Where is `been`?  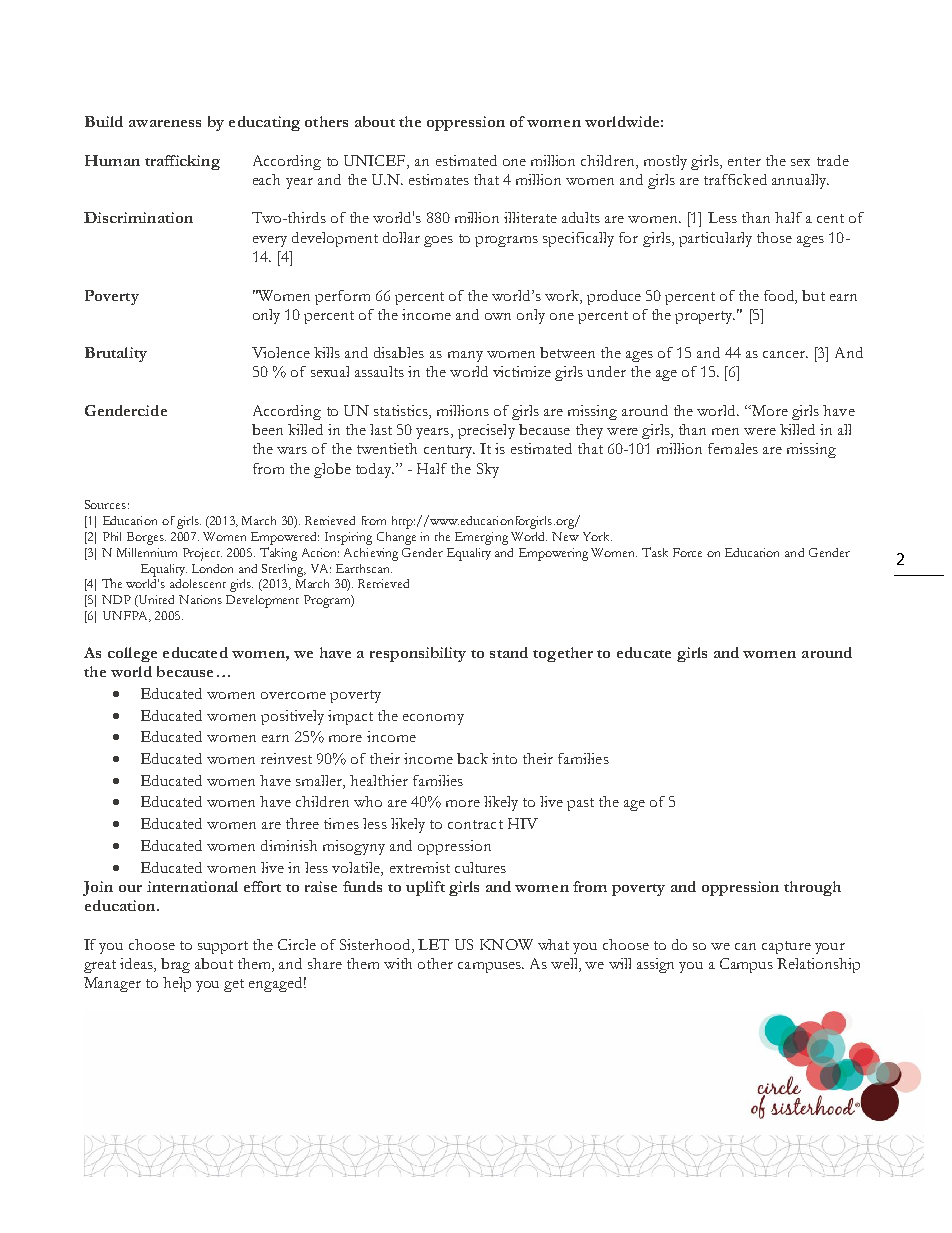
been is located at coordinates (267, 429).
